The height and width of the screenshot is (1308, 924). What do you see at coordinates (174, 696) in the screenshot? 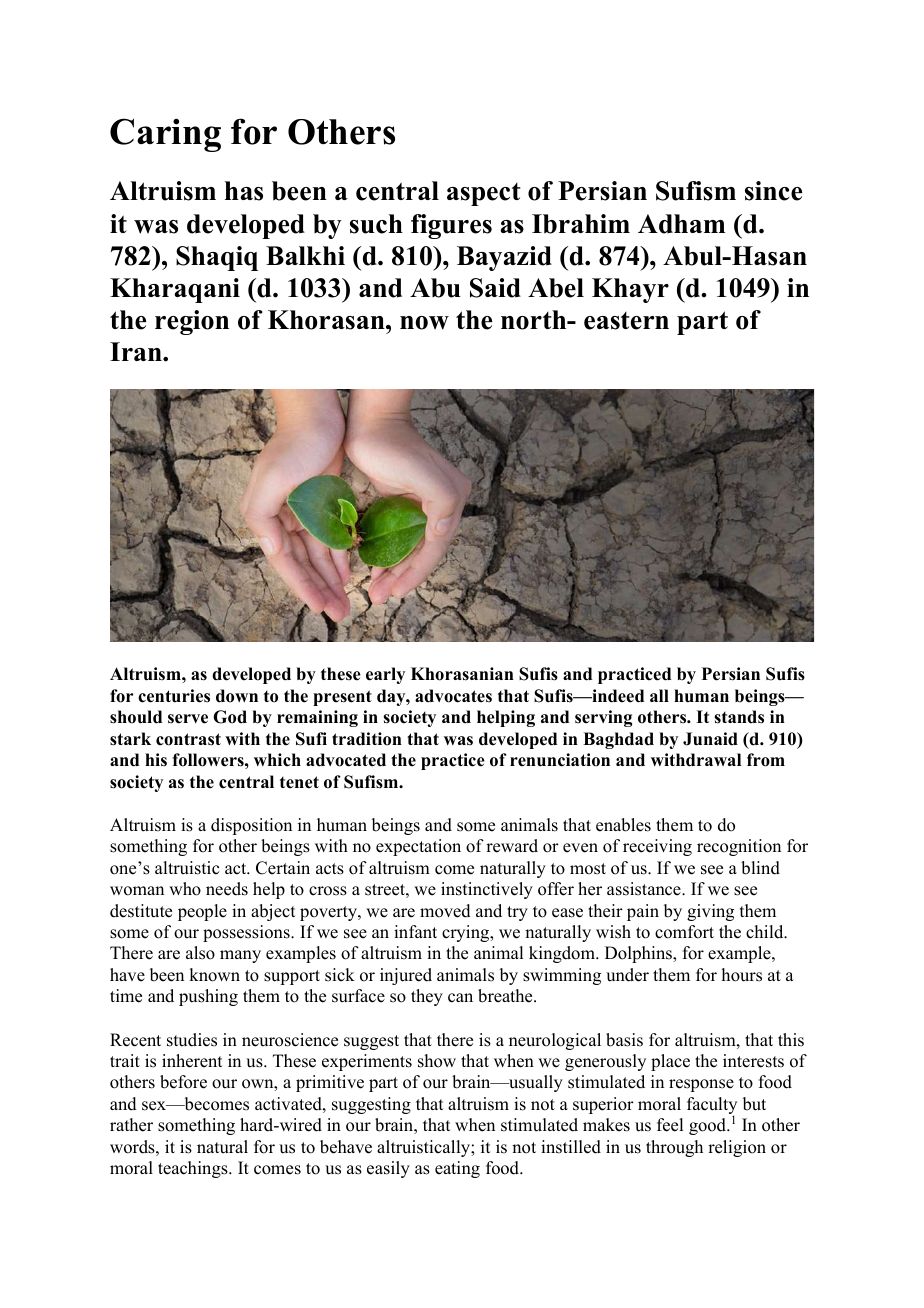
I see `centuries` at bounding box center [174, 696].
